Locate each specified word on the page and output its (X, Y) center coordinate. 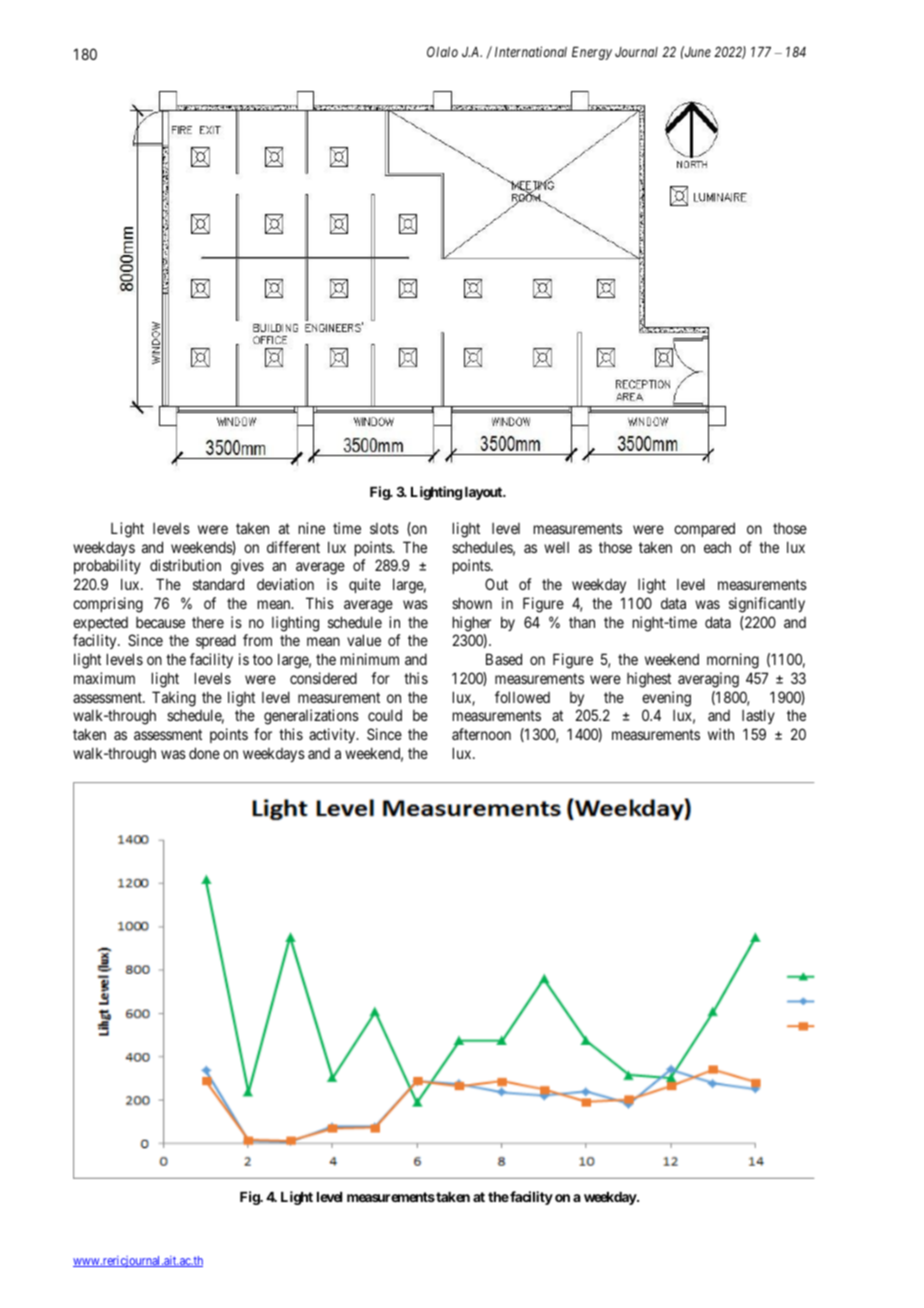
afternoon (481, 734)
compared (704, 529)
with (721, 734)
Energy (592, 53)
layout (485, 493)
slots (384, 528)
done (204, 753)
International (531, 51)
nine (312, 528)
